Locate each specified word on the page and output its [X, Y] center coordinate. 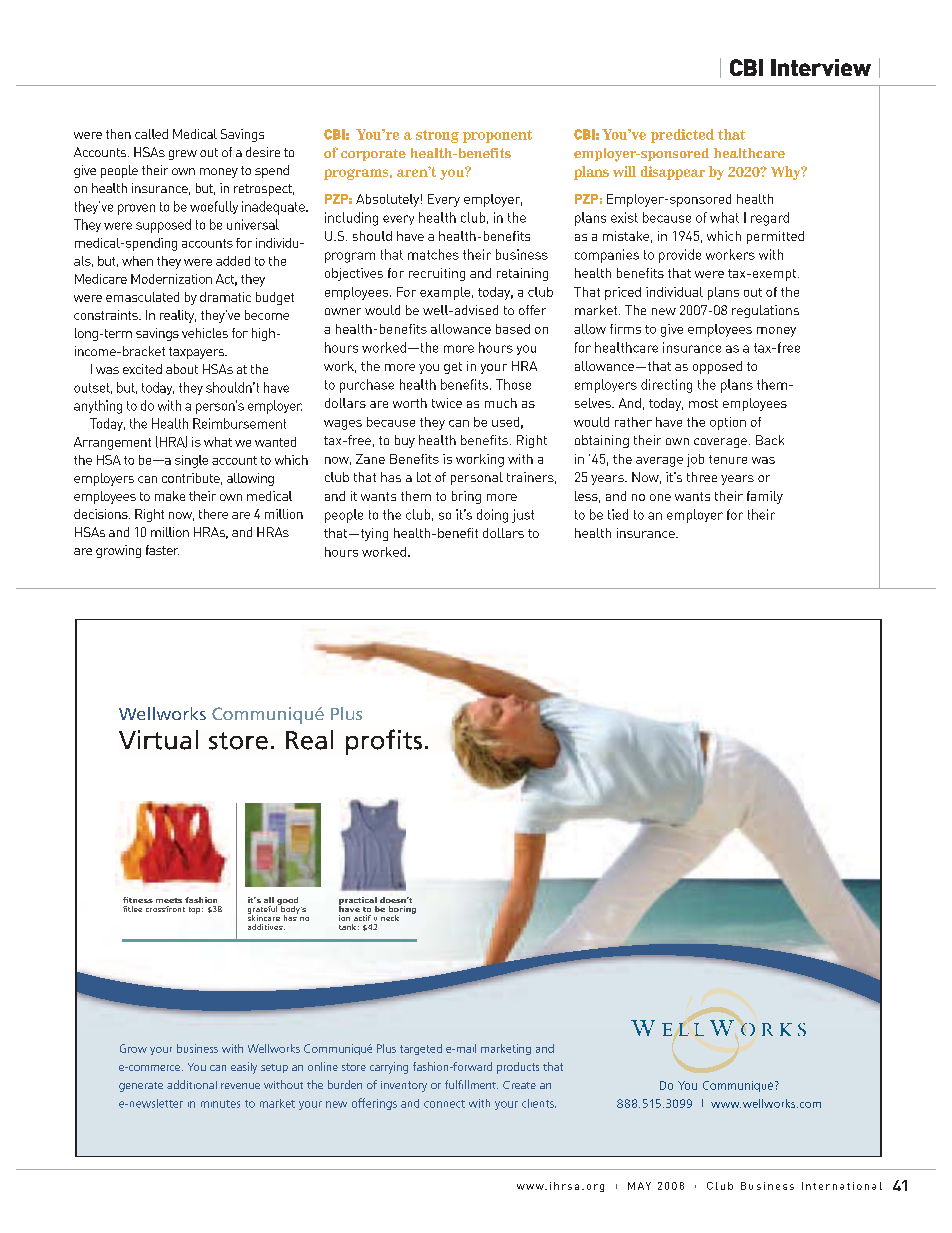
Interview [821, 67]
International [842, 1186]
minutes [220, 1104]
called [151, 134]
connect [444, 1104]
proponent [497, 136]
